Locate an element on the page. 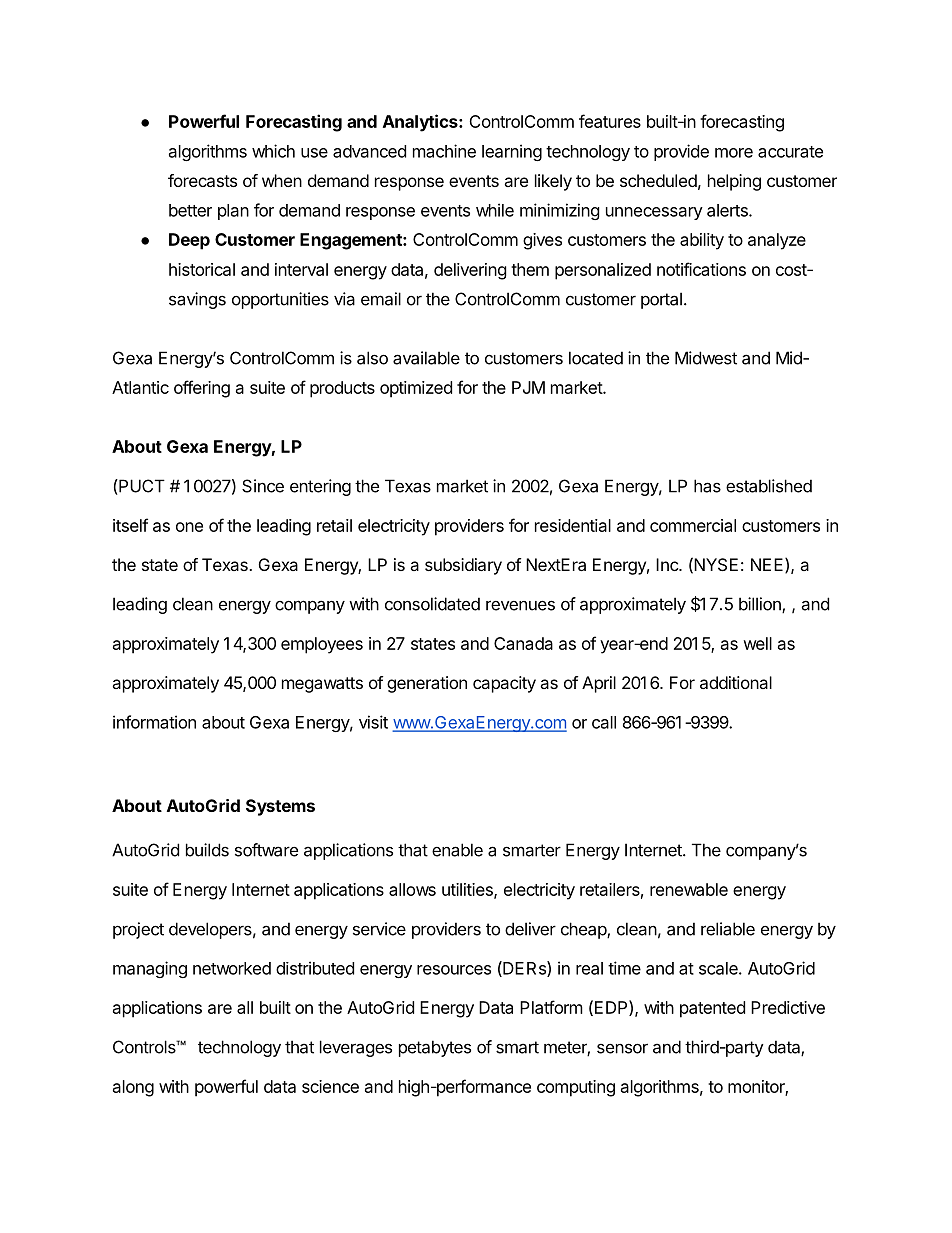  products is located at coordinates (342, 389).
